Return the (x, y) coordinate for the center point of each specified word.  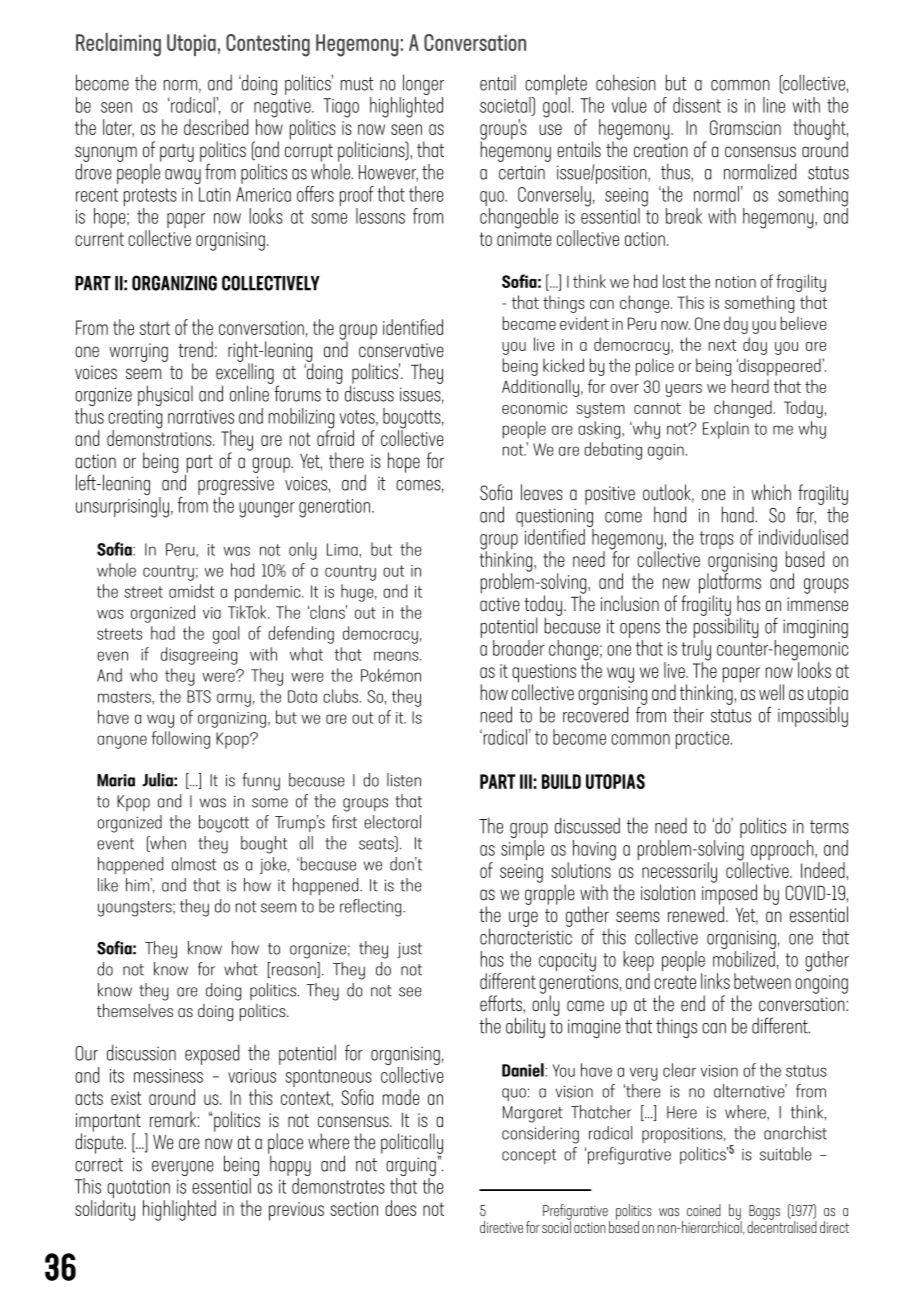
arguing (411, 1168)
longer (423, 86)
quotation (138, 1190)
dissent (697, 105)
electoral (392, 822)
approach (783, 850)
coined (704, 1210)
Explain (726, 430)
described (216, 127)
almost (194, 864)
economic (534, 408)
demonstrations (160, 437)
